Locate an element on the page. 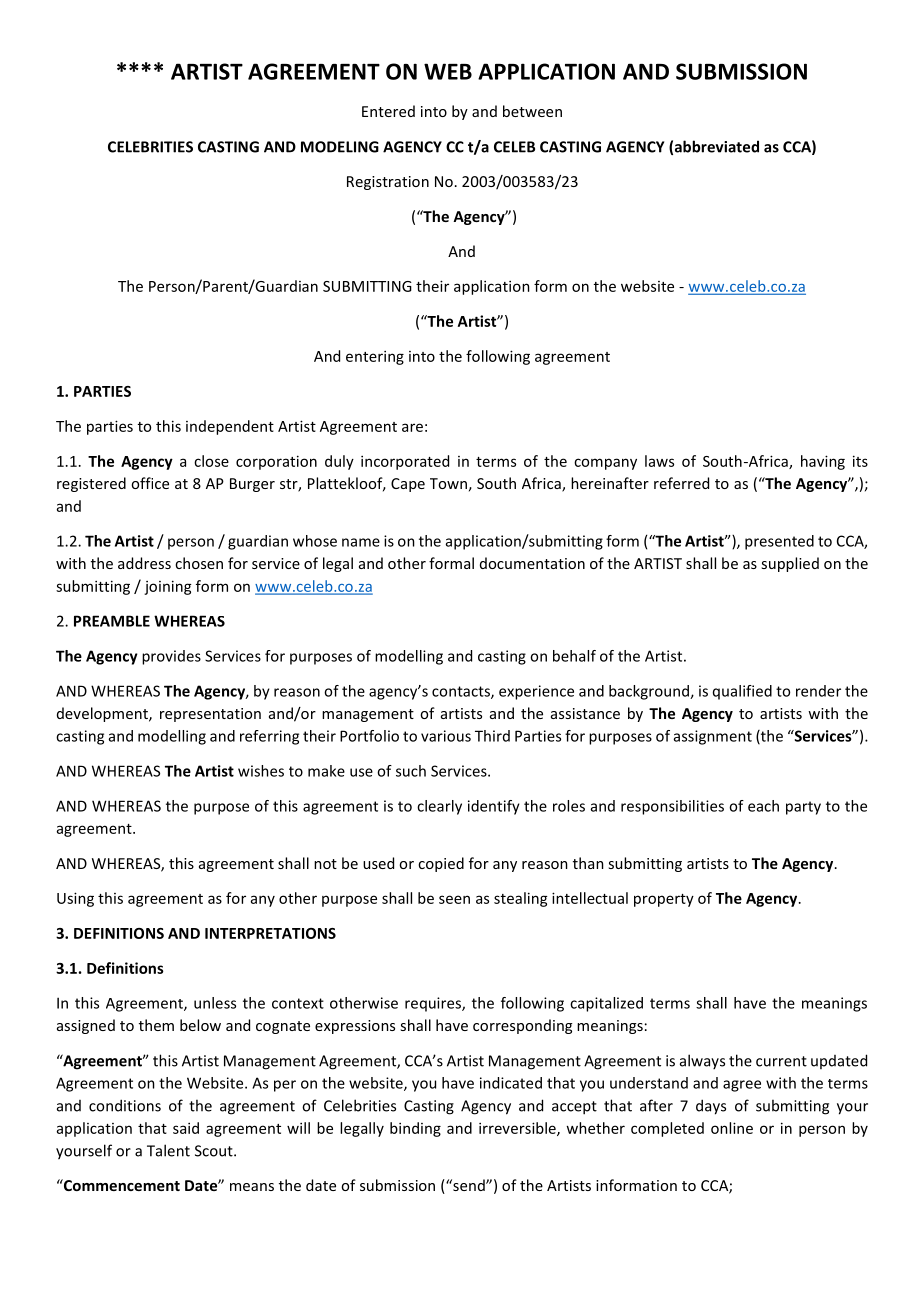  presented is located at coordinates (779, 542).
